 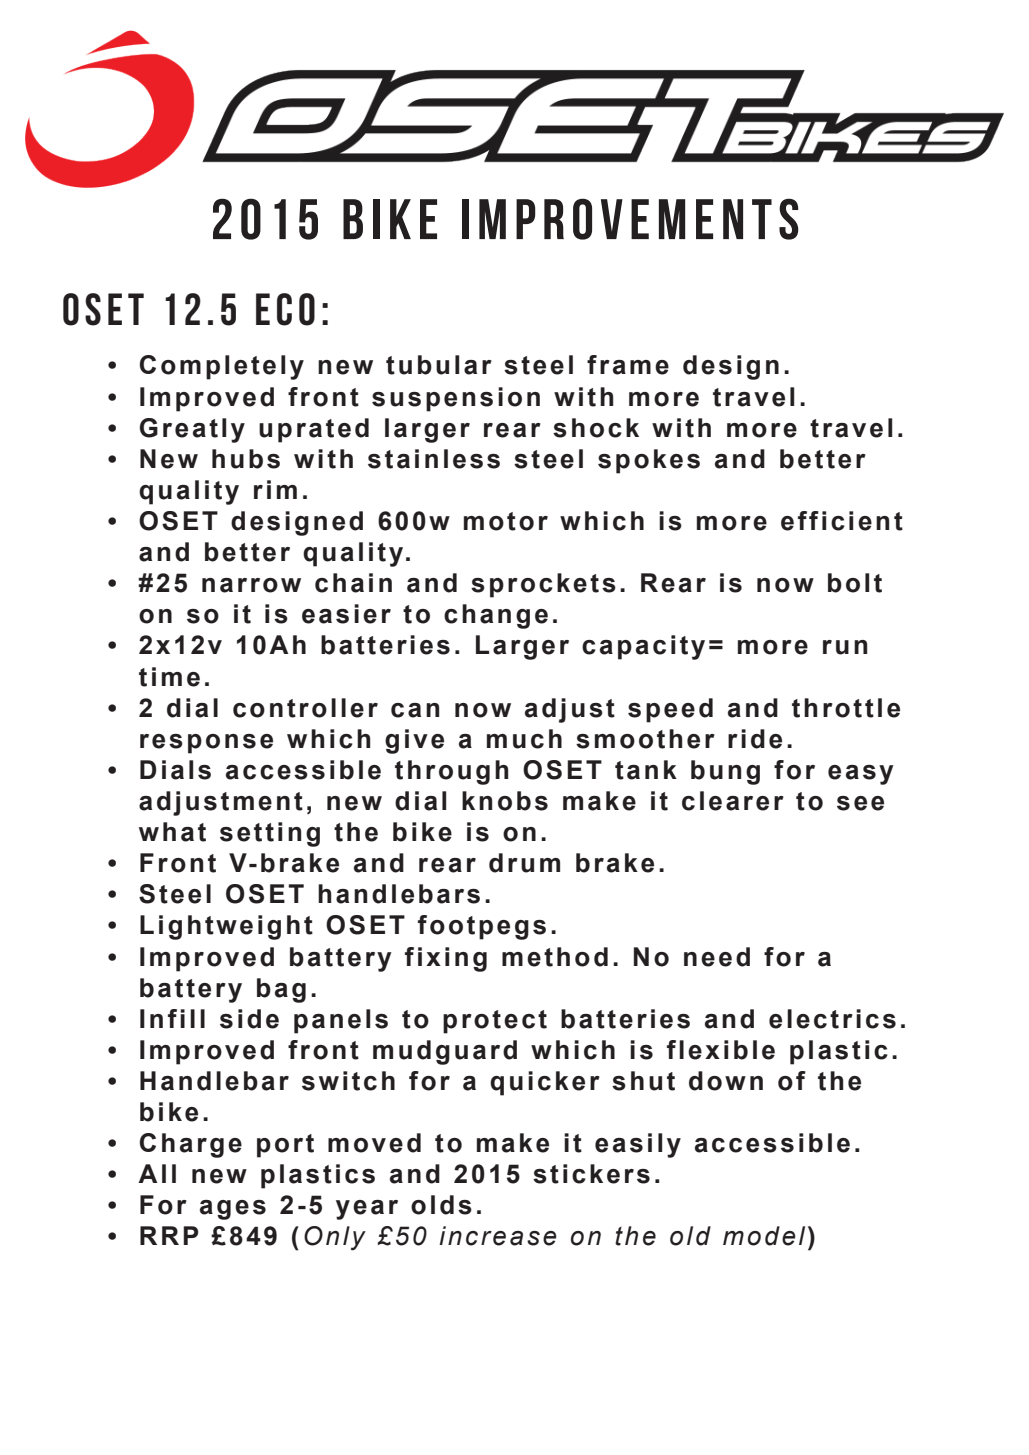 What do you see at coordinates (638, 1145) in the screenshot?
I see `easily` at bounding box center [638, 1145].
